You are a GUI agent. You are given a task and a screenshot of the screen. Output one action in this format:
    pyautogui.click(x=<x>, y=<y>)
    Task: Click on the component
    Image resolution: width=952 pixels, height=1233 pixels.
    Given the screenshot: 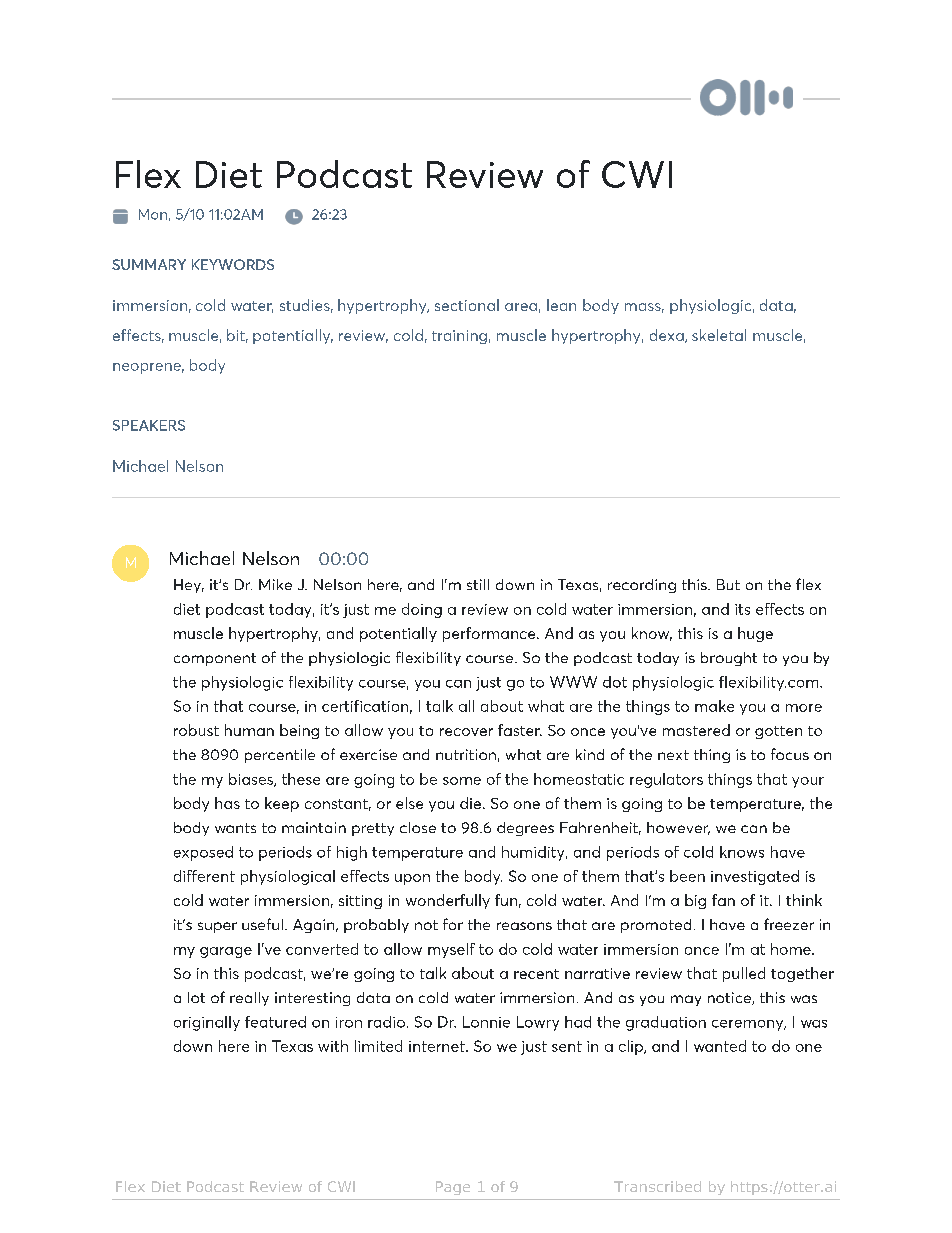 What is the action you would take?
    pyautogui.click(x=215, y=659)
